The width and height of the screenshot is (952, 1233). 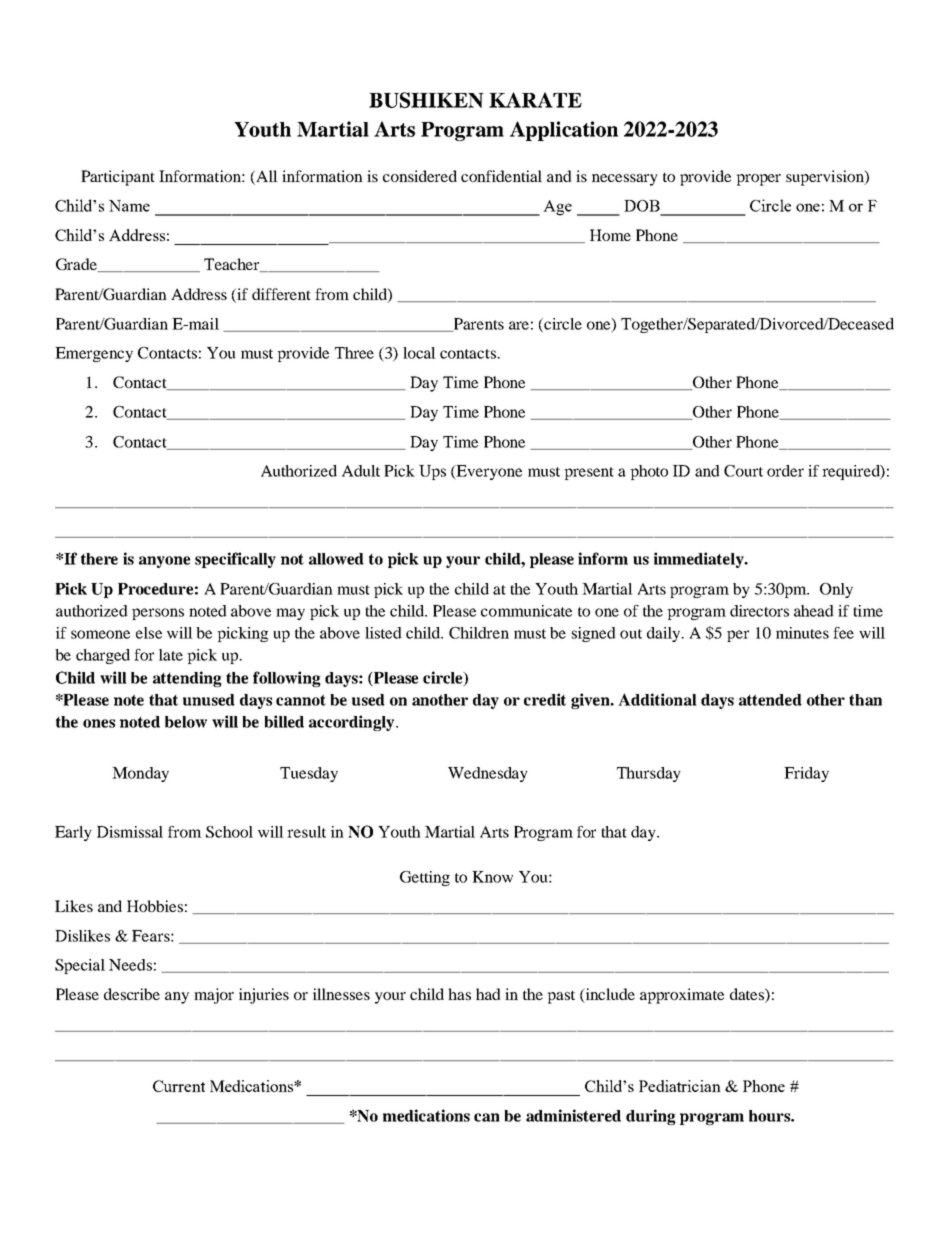 What do you see at coordinates (118, 178) in the screenshot?
I see `Participant` at bounding box center [118, 178].
